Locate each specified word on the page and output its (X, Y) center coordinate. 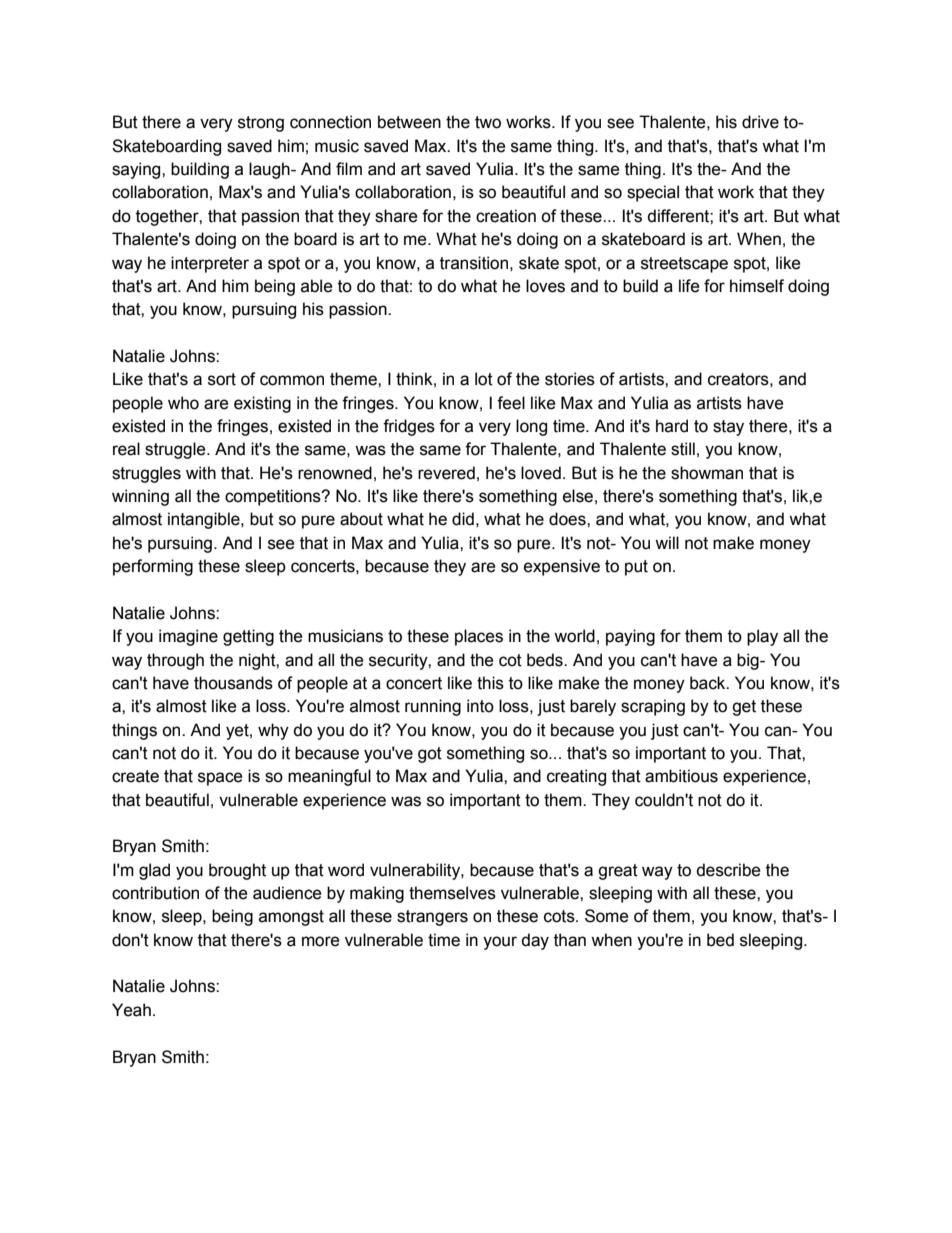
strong (261, 124)
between (409, 122)
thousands (233, 683)
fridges (409, 427)
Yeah (131, 1010)
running (433, 707)
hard (672, 426)
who (183, 403)
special (653, 193)
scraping (653, 707)
